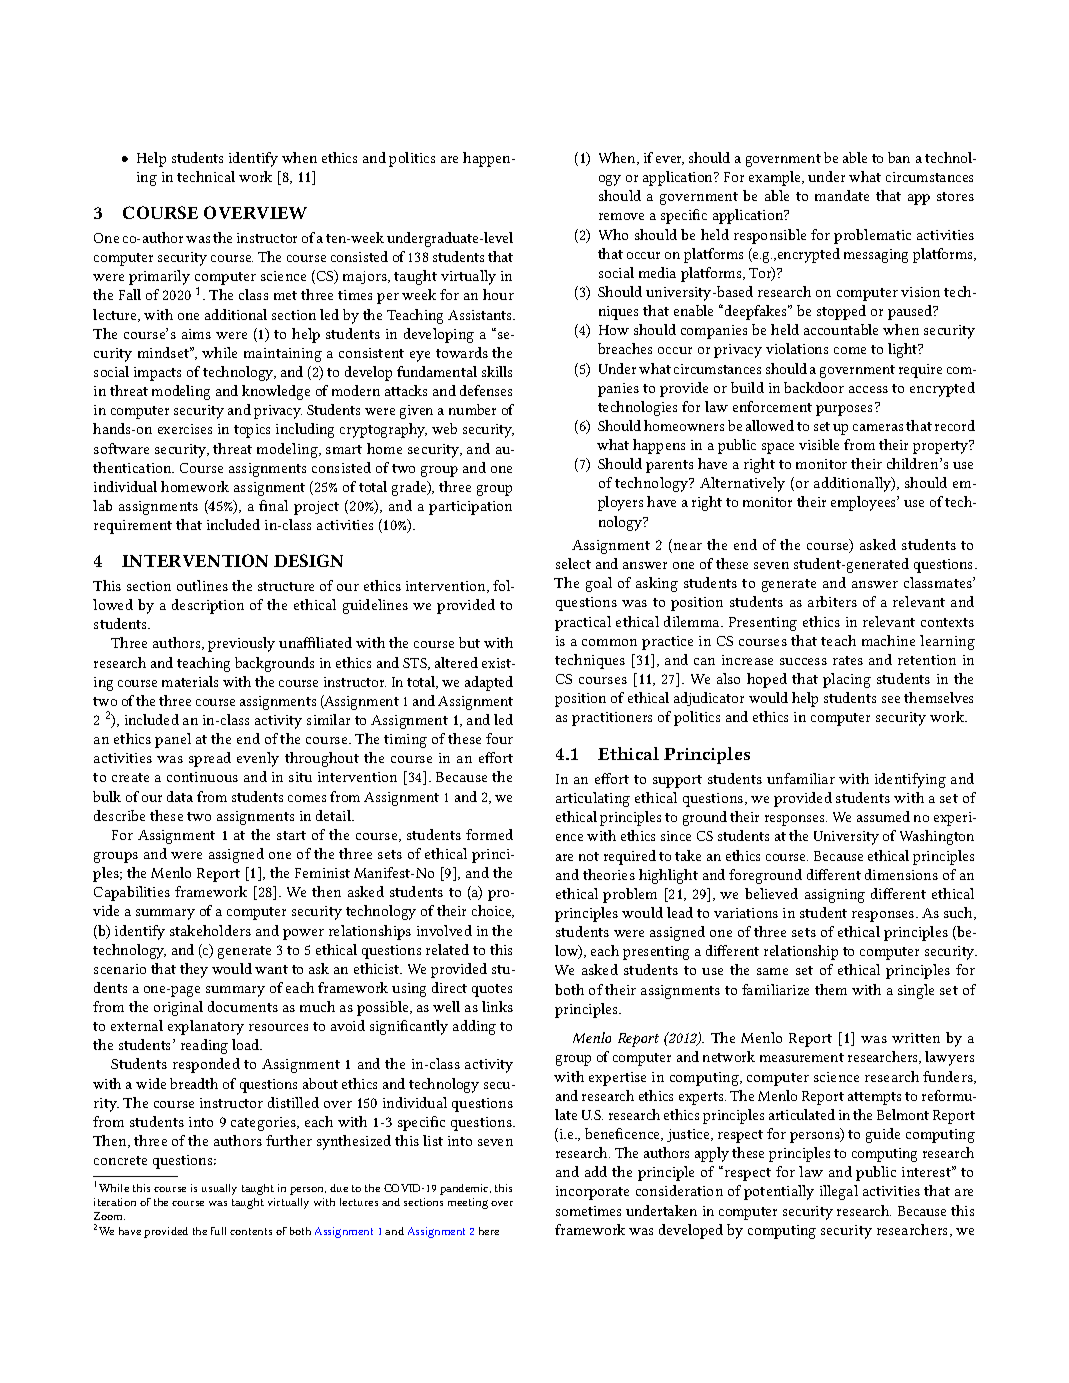  Describe the element at coordinates (219, 1189) in the screenshot. I see `usually` at that location.
